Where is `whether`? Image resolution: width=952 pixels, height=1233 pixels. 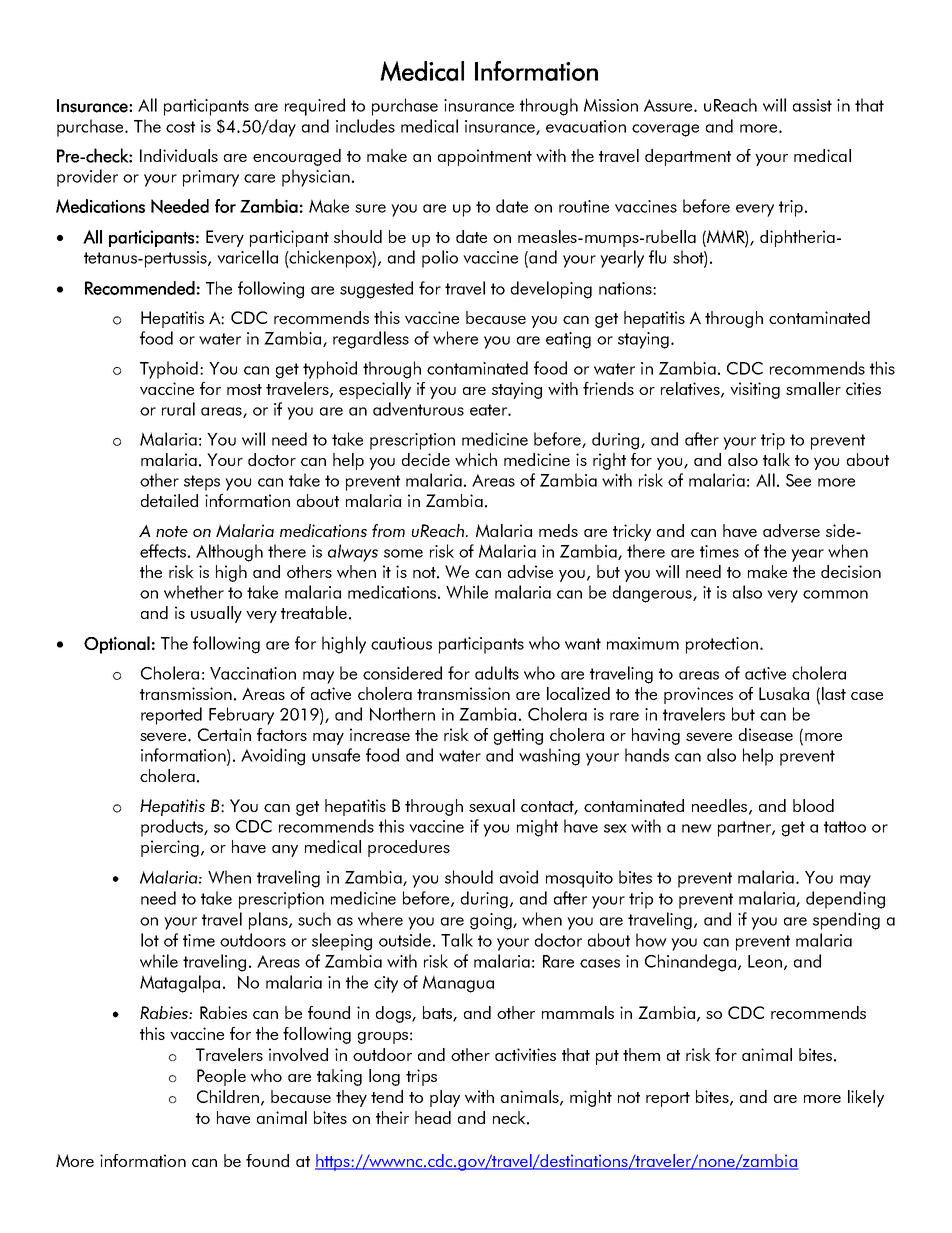
whether is located at coordinates (194, 592).
